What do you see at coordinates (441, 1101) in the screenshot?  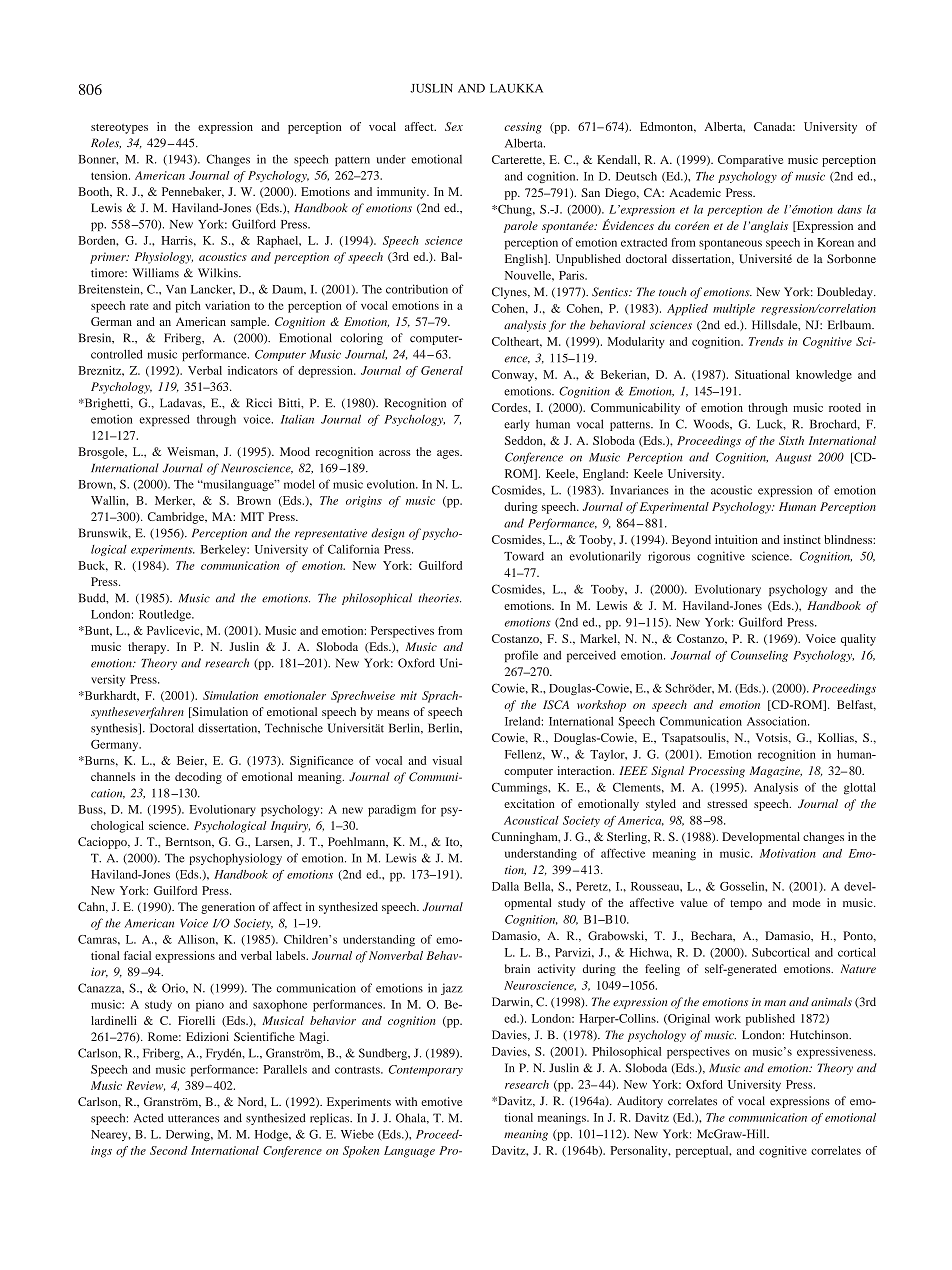 I see `emotive` at bounding box center [441, 1101].
